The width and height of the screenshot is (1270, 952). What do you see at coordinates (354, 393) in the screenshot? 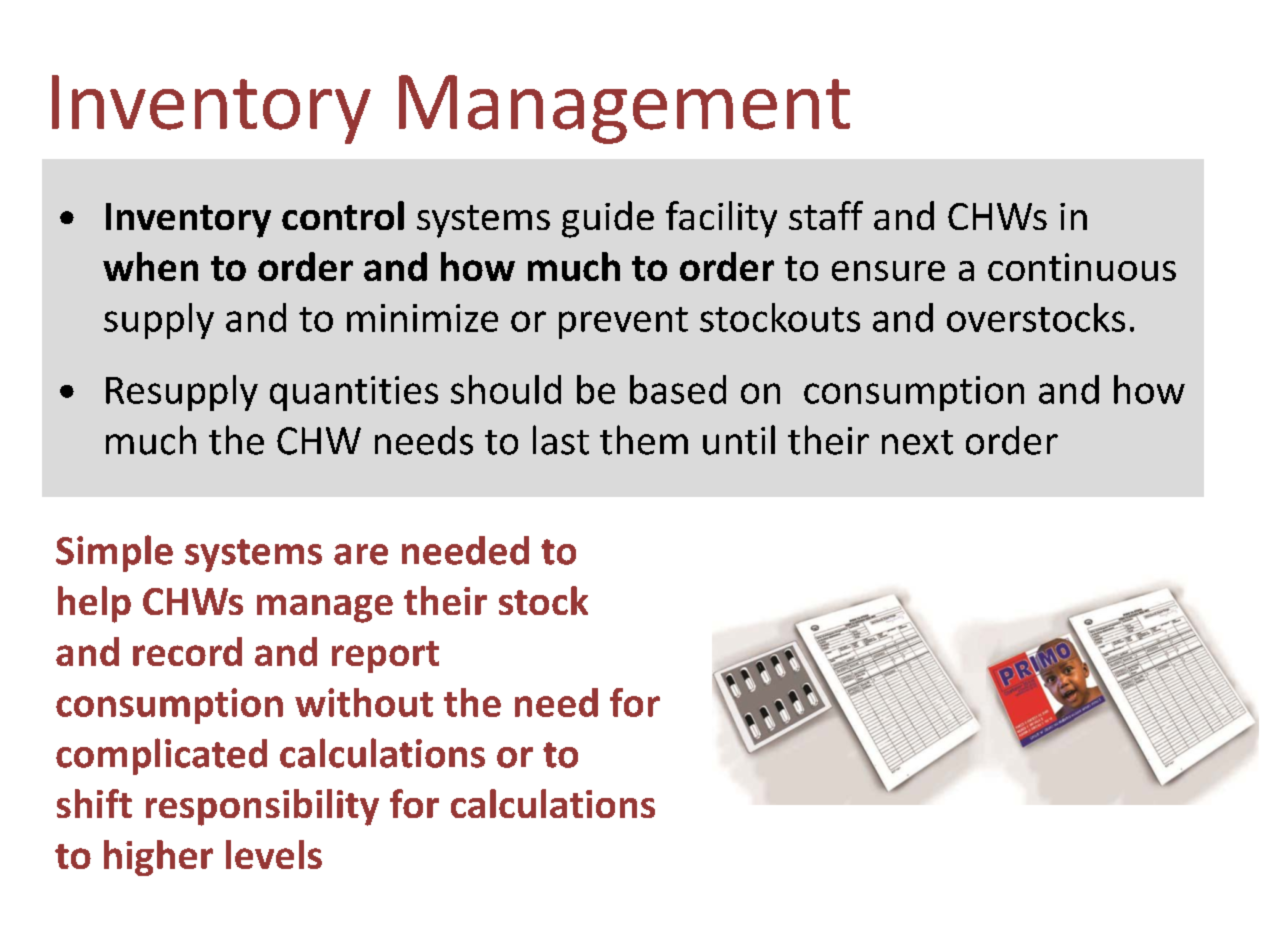
I see `quantities` at bounding box center [354, 393].
